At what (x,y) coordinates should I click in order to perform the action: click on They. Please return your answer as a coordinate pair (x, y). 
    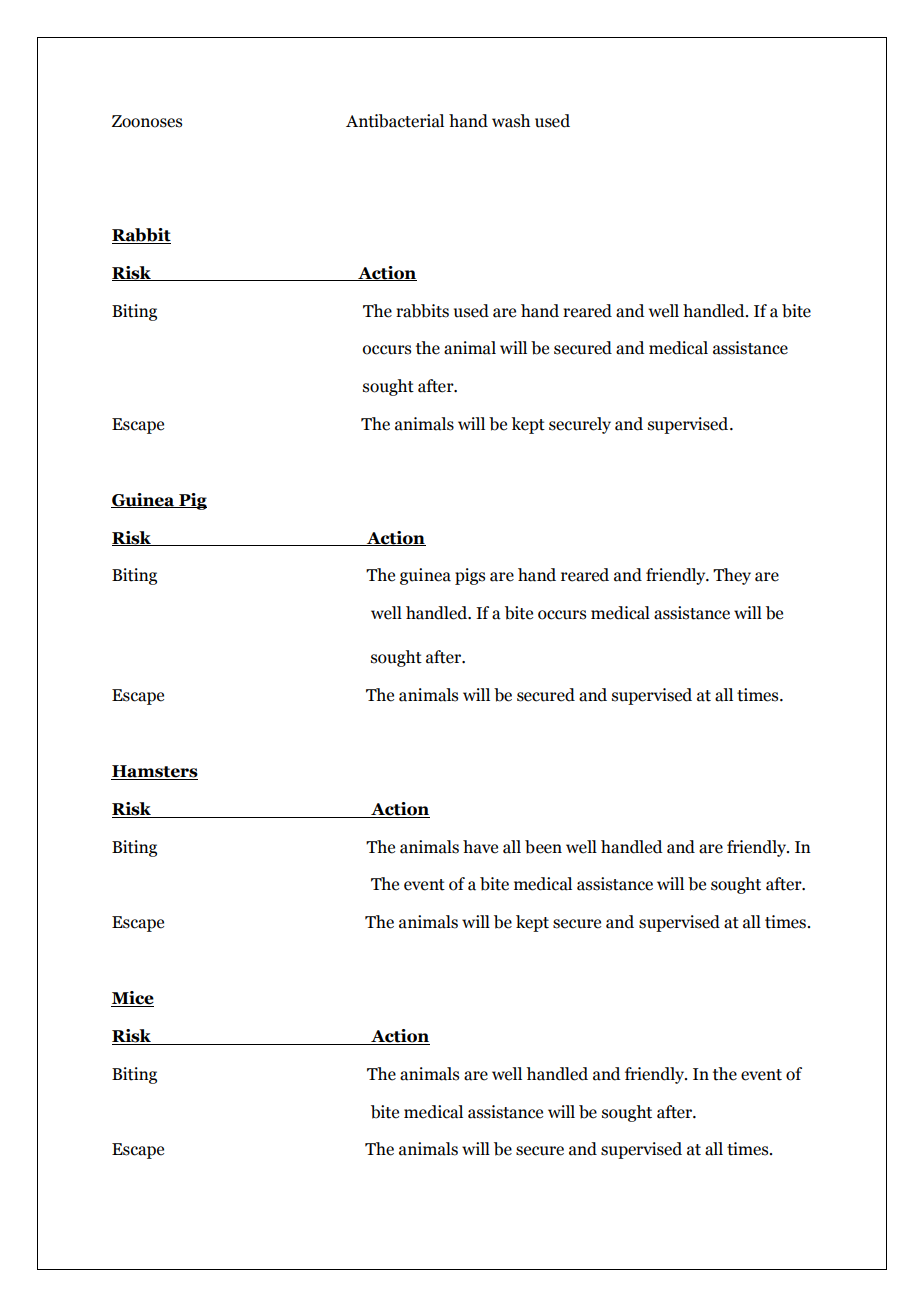
    Looking at the image, I should click on (732, 576).
